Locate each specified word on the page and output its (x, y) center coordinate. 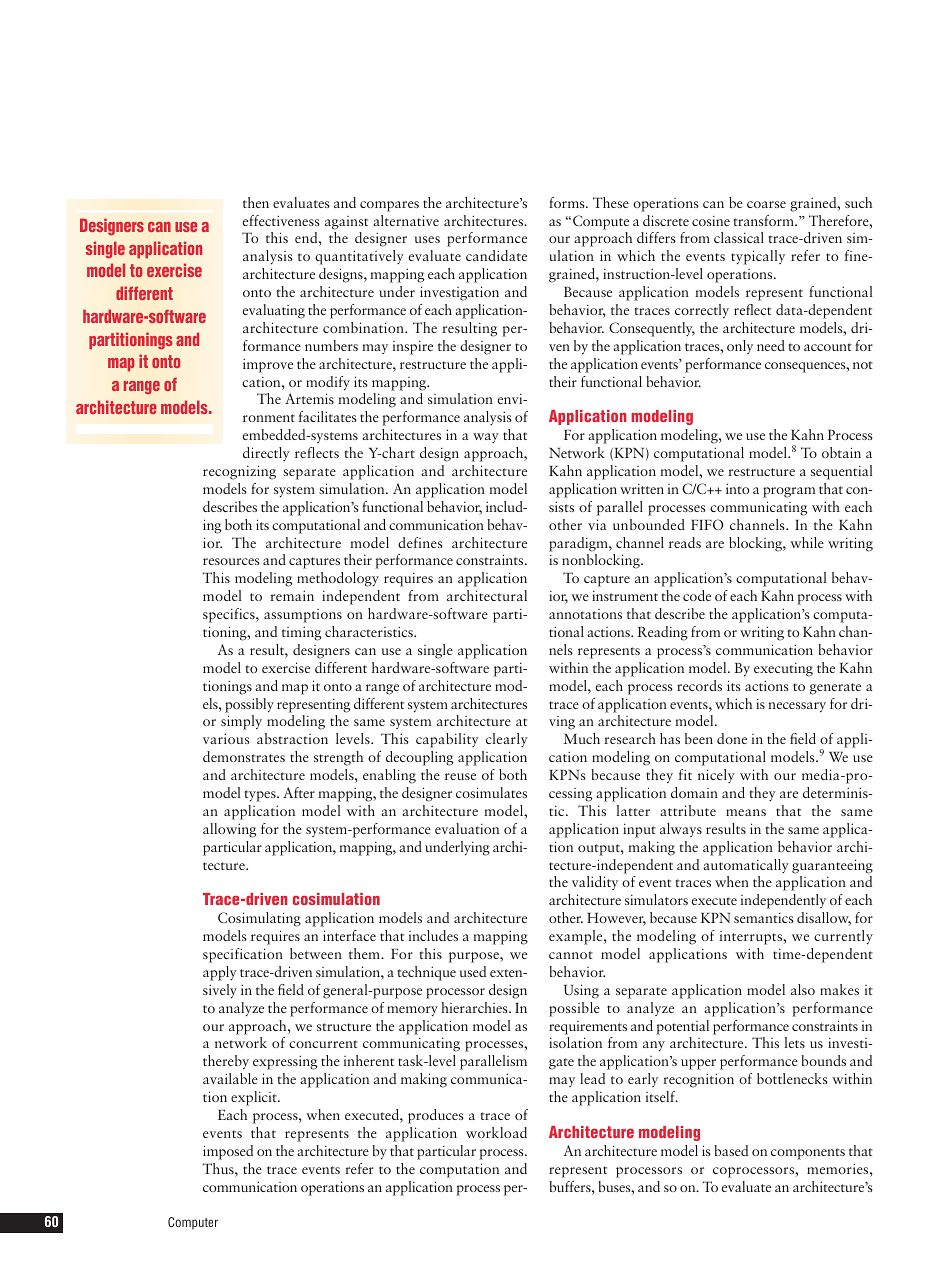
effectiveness (281, 220)
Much (582, 738)
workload (496, 1132)
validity (595, 883)
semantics (764, 918)
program (789, 492)
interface (349, 935)
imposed (228, 1152)
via (597, 524)
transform (764, 220)
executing (783, 670)
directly (266, 454)
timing (301, 633)
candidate (496, 255)
